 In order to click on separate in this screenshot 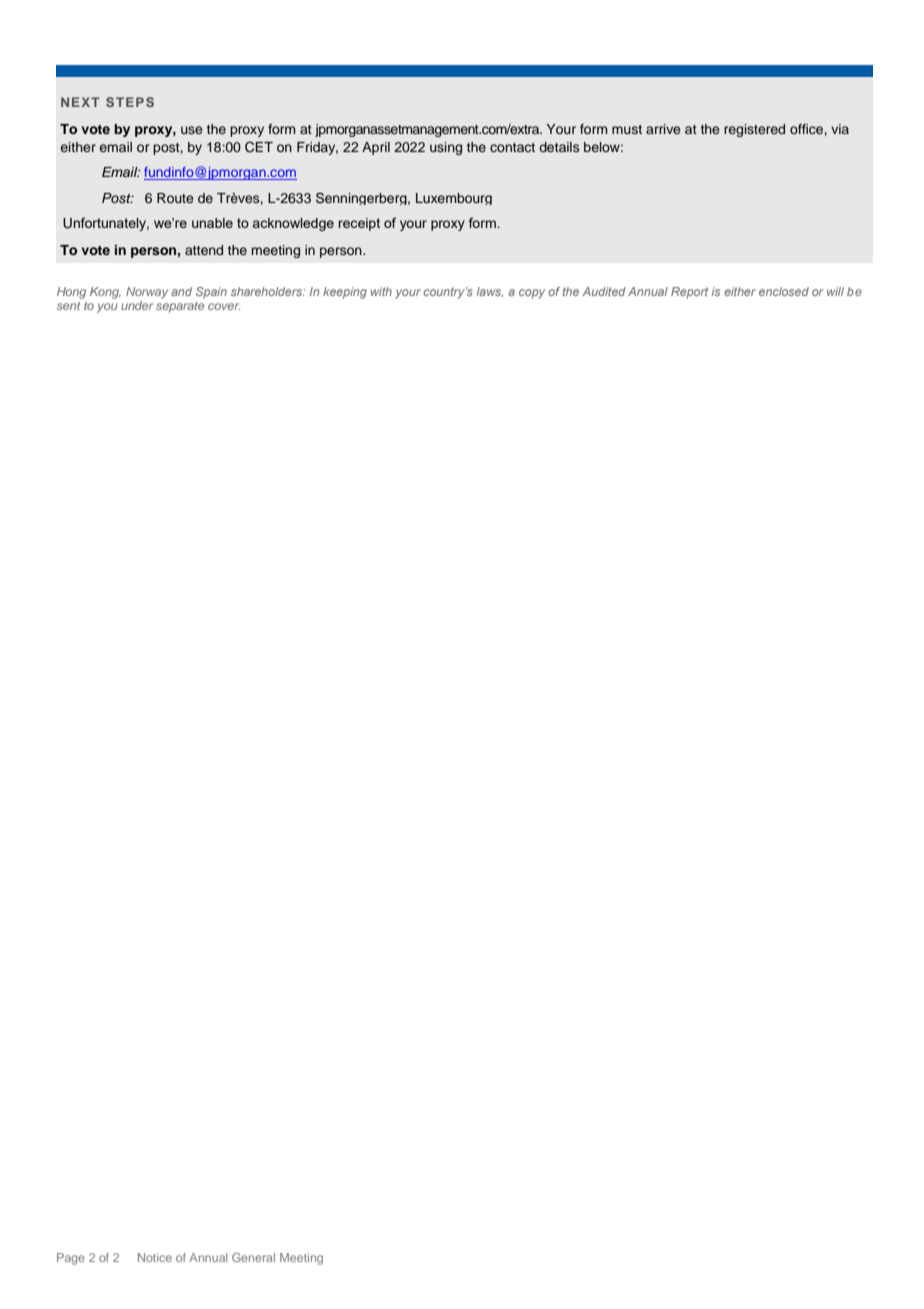, I will do `click(180, 307)`.
